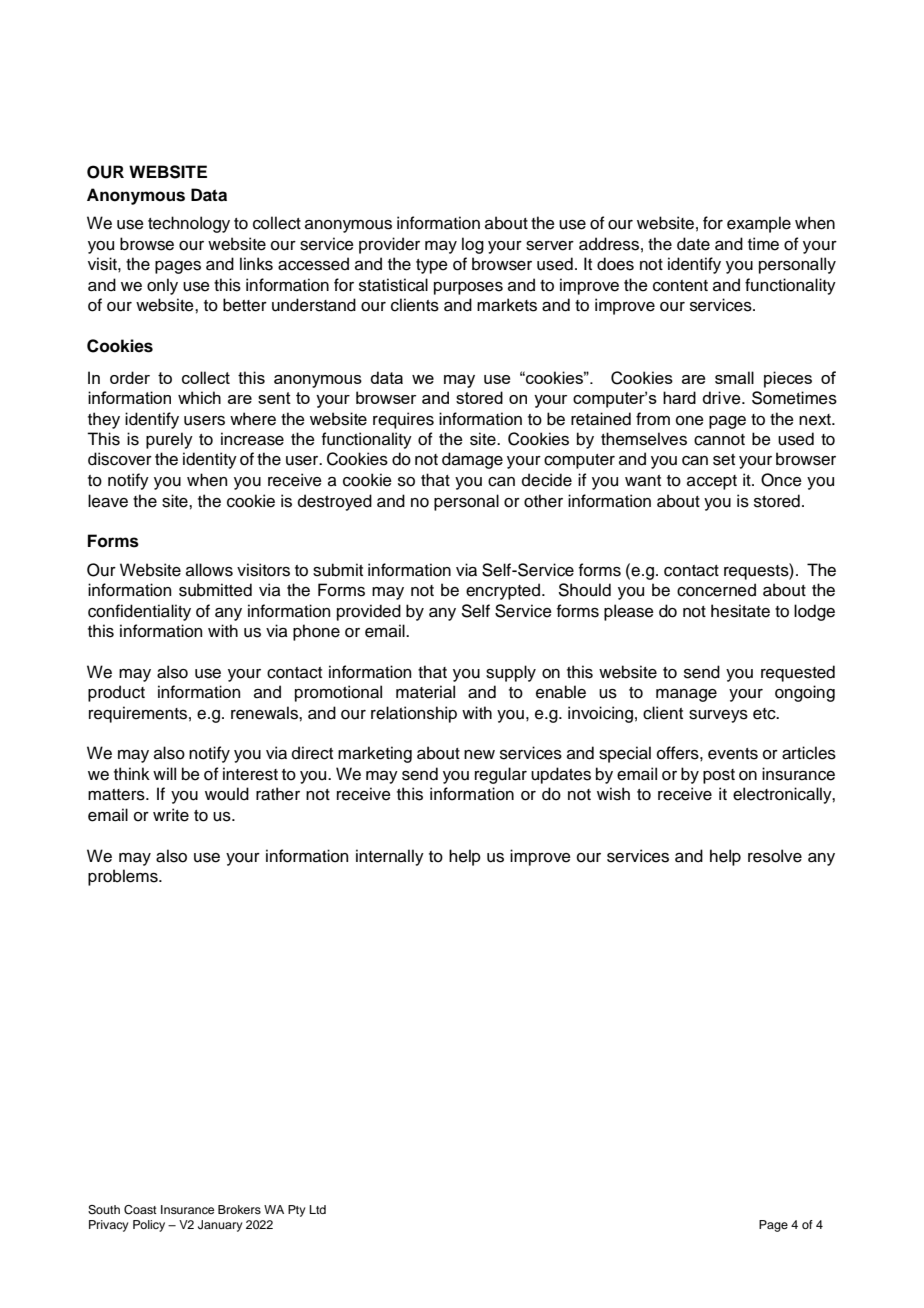  Describe the element at coordinates (414, 714) in the screenshot. I see `relationship` at that location.
